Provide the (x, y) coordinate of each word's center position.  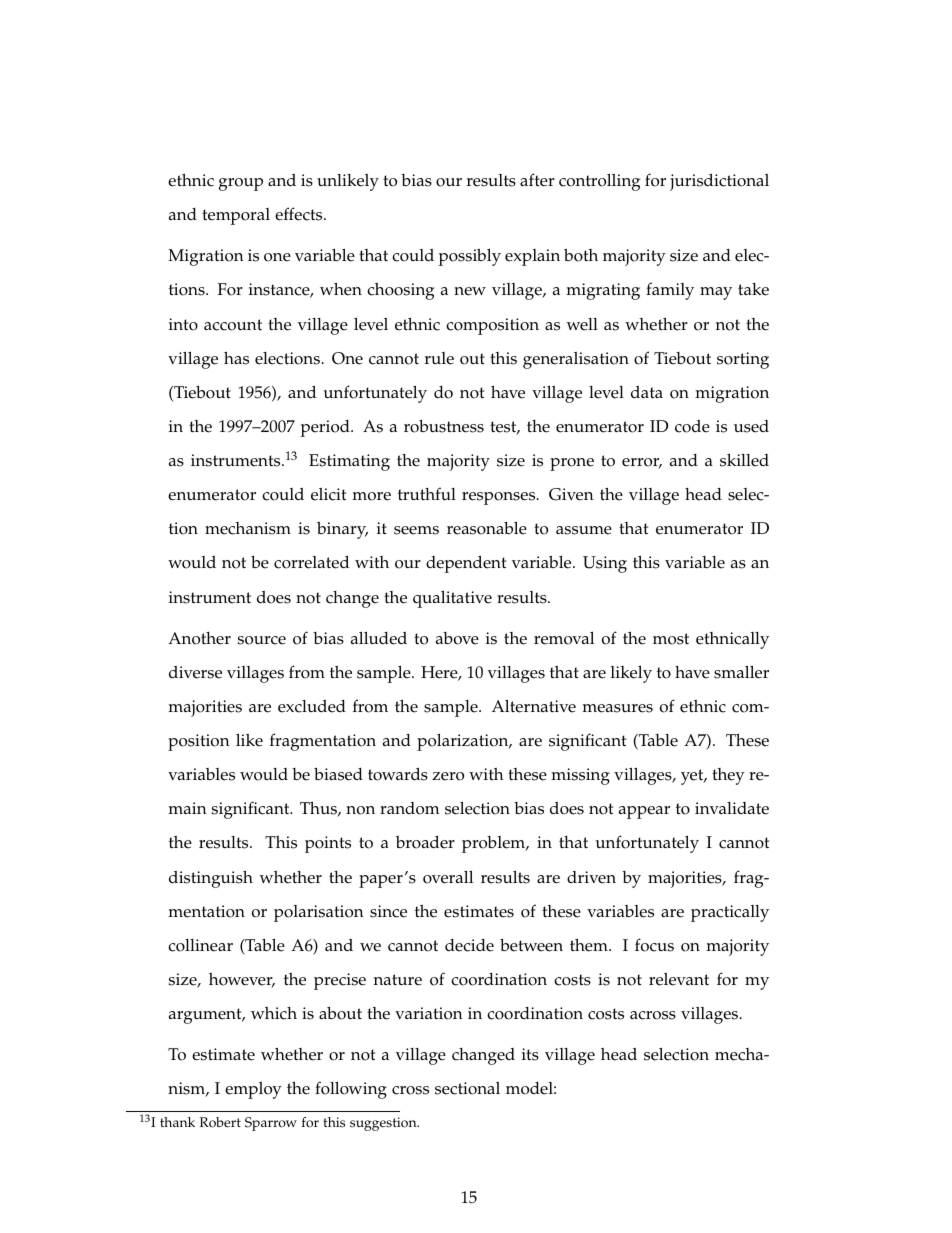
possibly (470, 257)
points (328, 844)
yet (693, 777)
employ (253, 1090)
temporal (236, 216)
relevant (679, 979)
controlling (599, 182)
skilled (744, 460)
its (530, 1054)
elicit (328, 494)
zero (448, 776)
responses (500, 498)
